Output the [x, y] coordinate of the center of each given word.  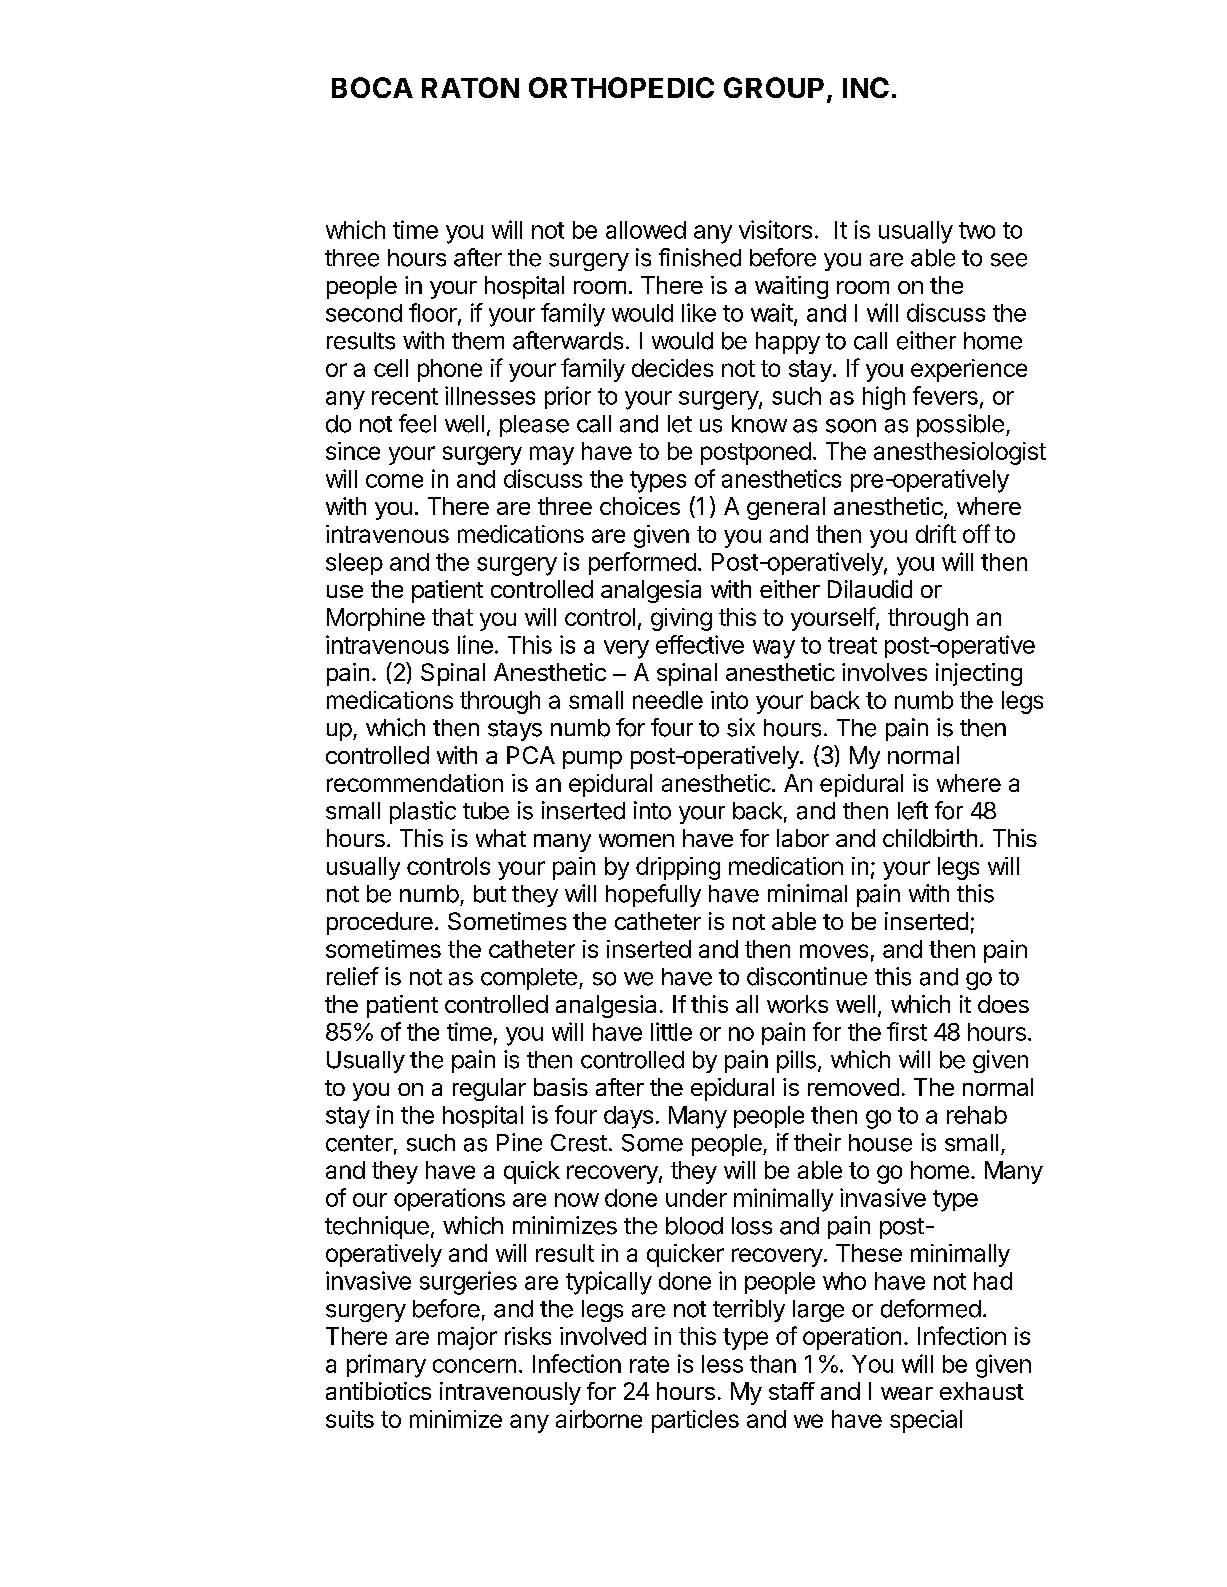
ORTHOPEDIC [621, 87]
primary [386, 1366]
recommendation [415, 783]
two [977, 230]
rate [649, 1364]
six [741, 727]
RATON [470, 87]
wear [907, 1393]
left [913, 810]
